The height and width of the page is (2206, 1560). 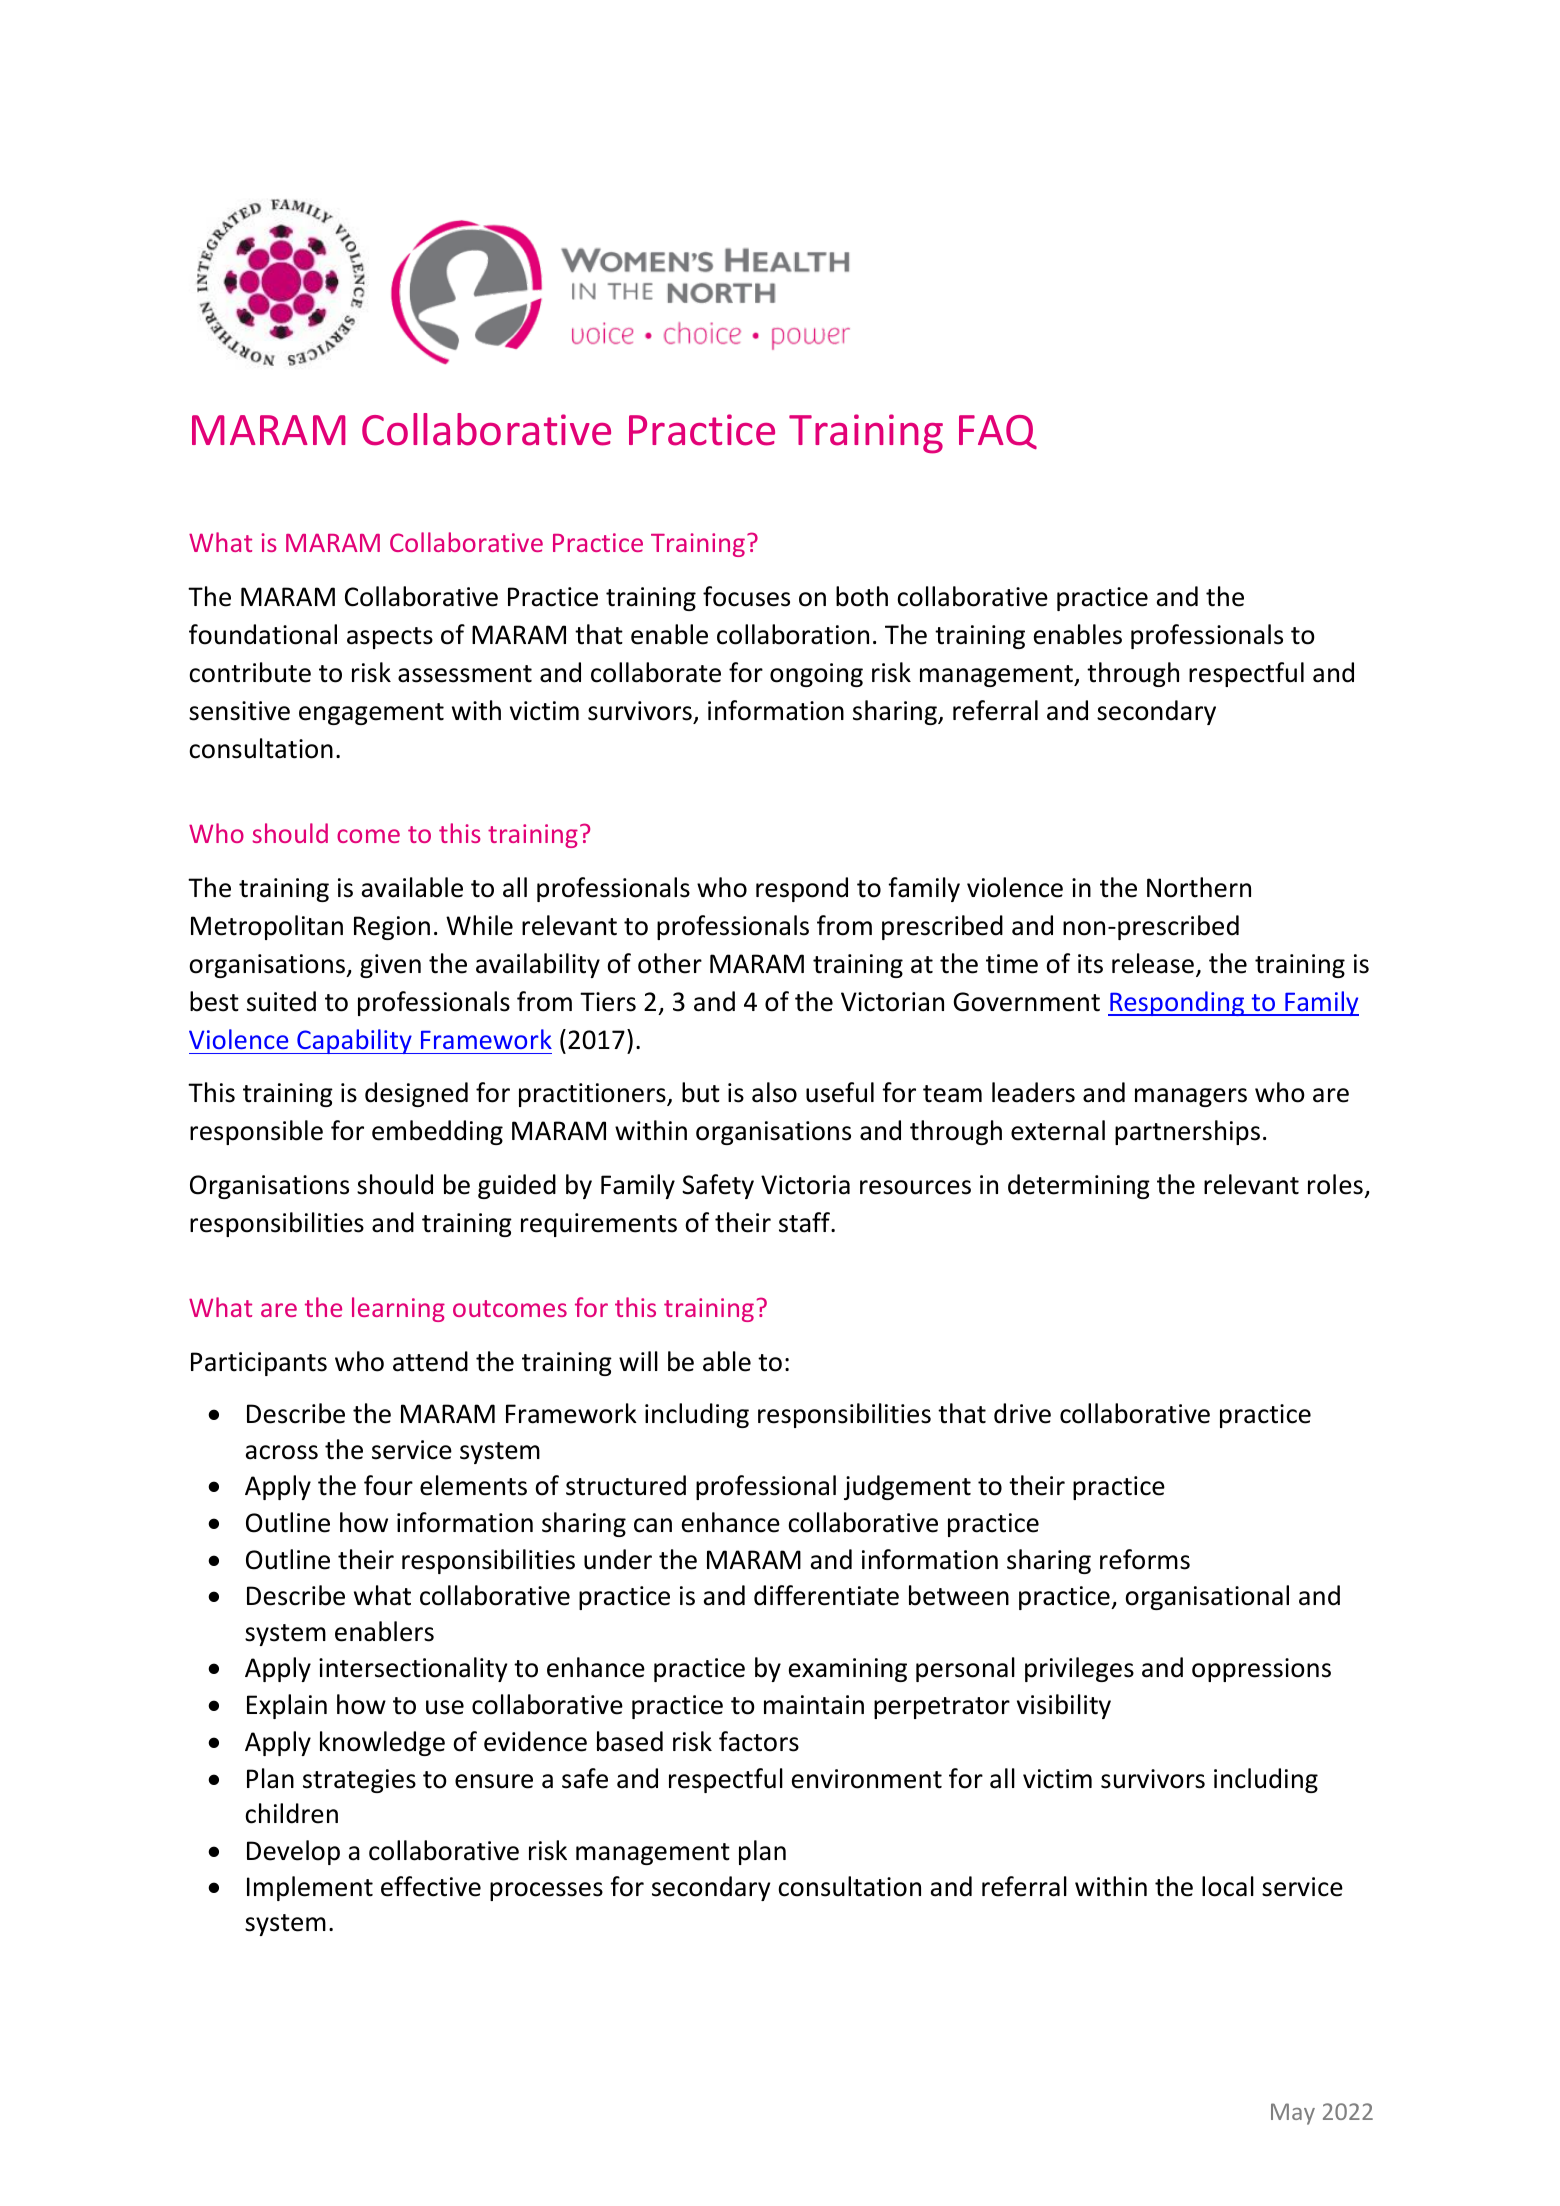 What do you see at coordinates (310, 1888) in the page?
I see `Implement` at bounding box center [310, 1888].
